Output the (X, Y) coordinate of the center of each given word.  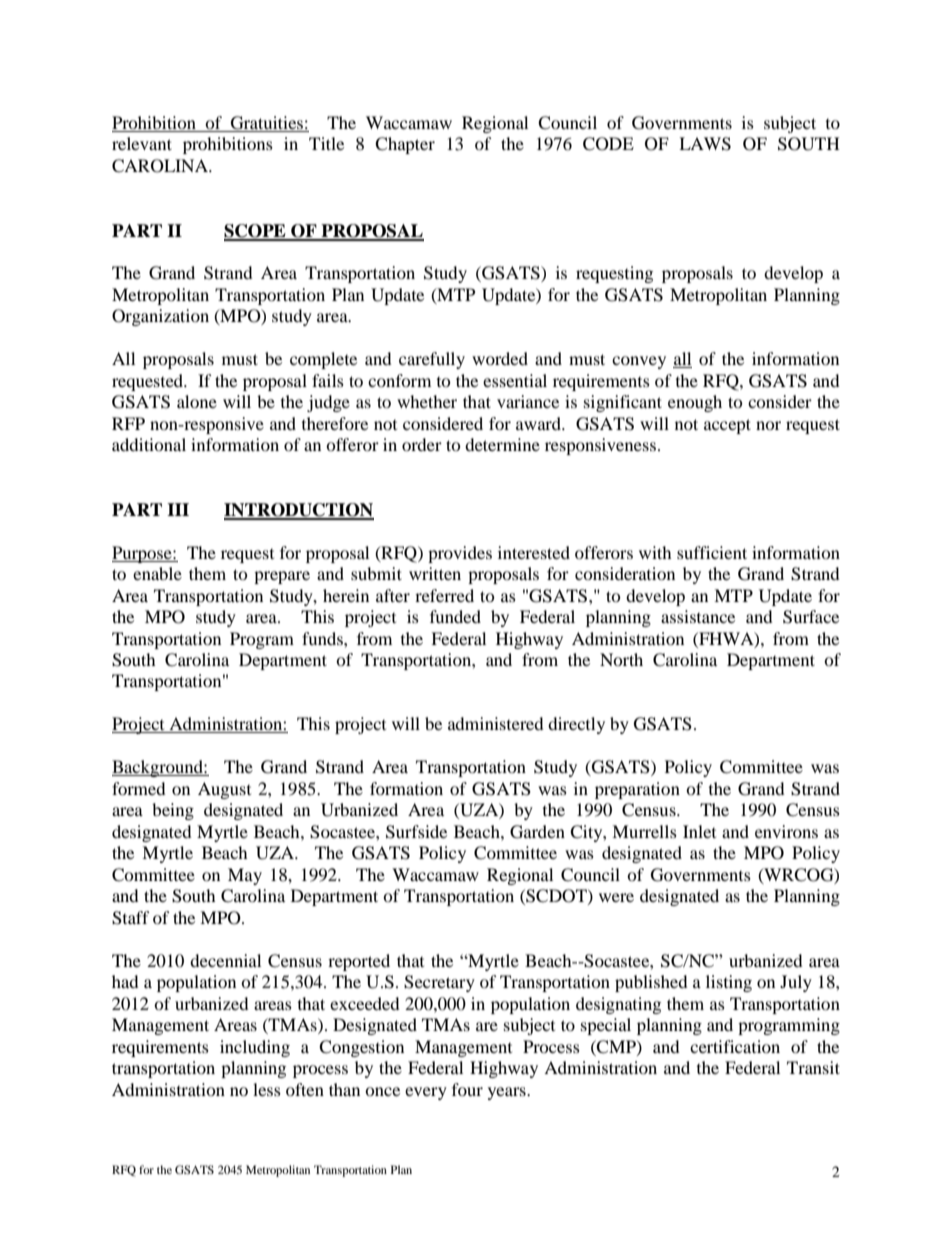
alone (197, 401)
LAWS (705, 144)
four (467, 1089)
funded (455, 616)
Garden (537, 832)
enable (157, 573)
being (173, 811)
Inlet (699, 831)
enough (695, 403)
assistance (698, 616)
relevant (142, 143)
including (255, 1048)
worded (500, 358)
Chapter (405, 145)
